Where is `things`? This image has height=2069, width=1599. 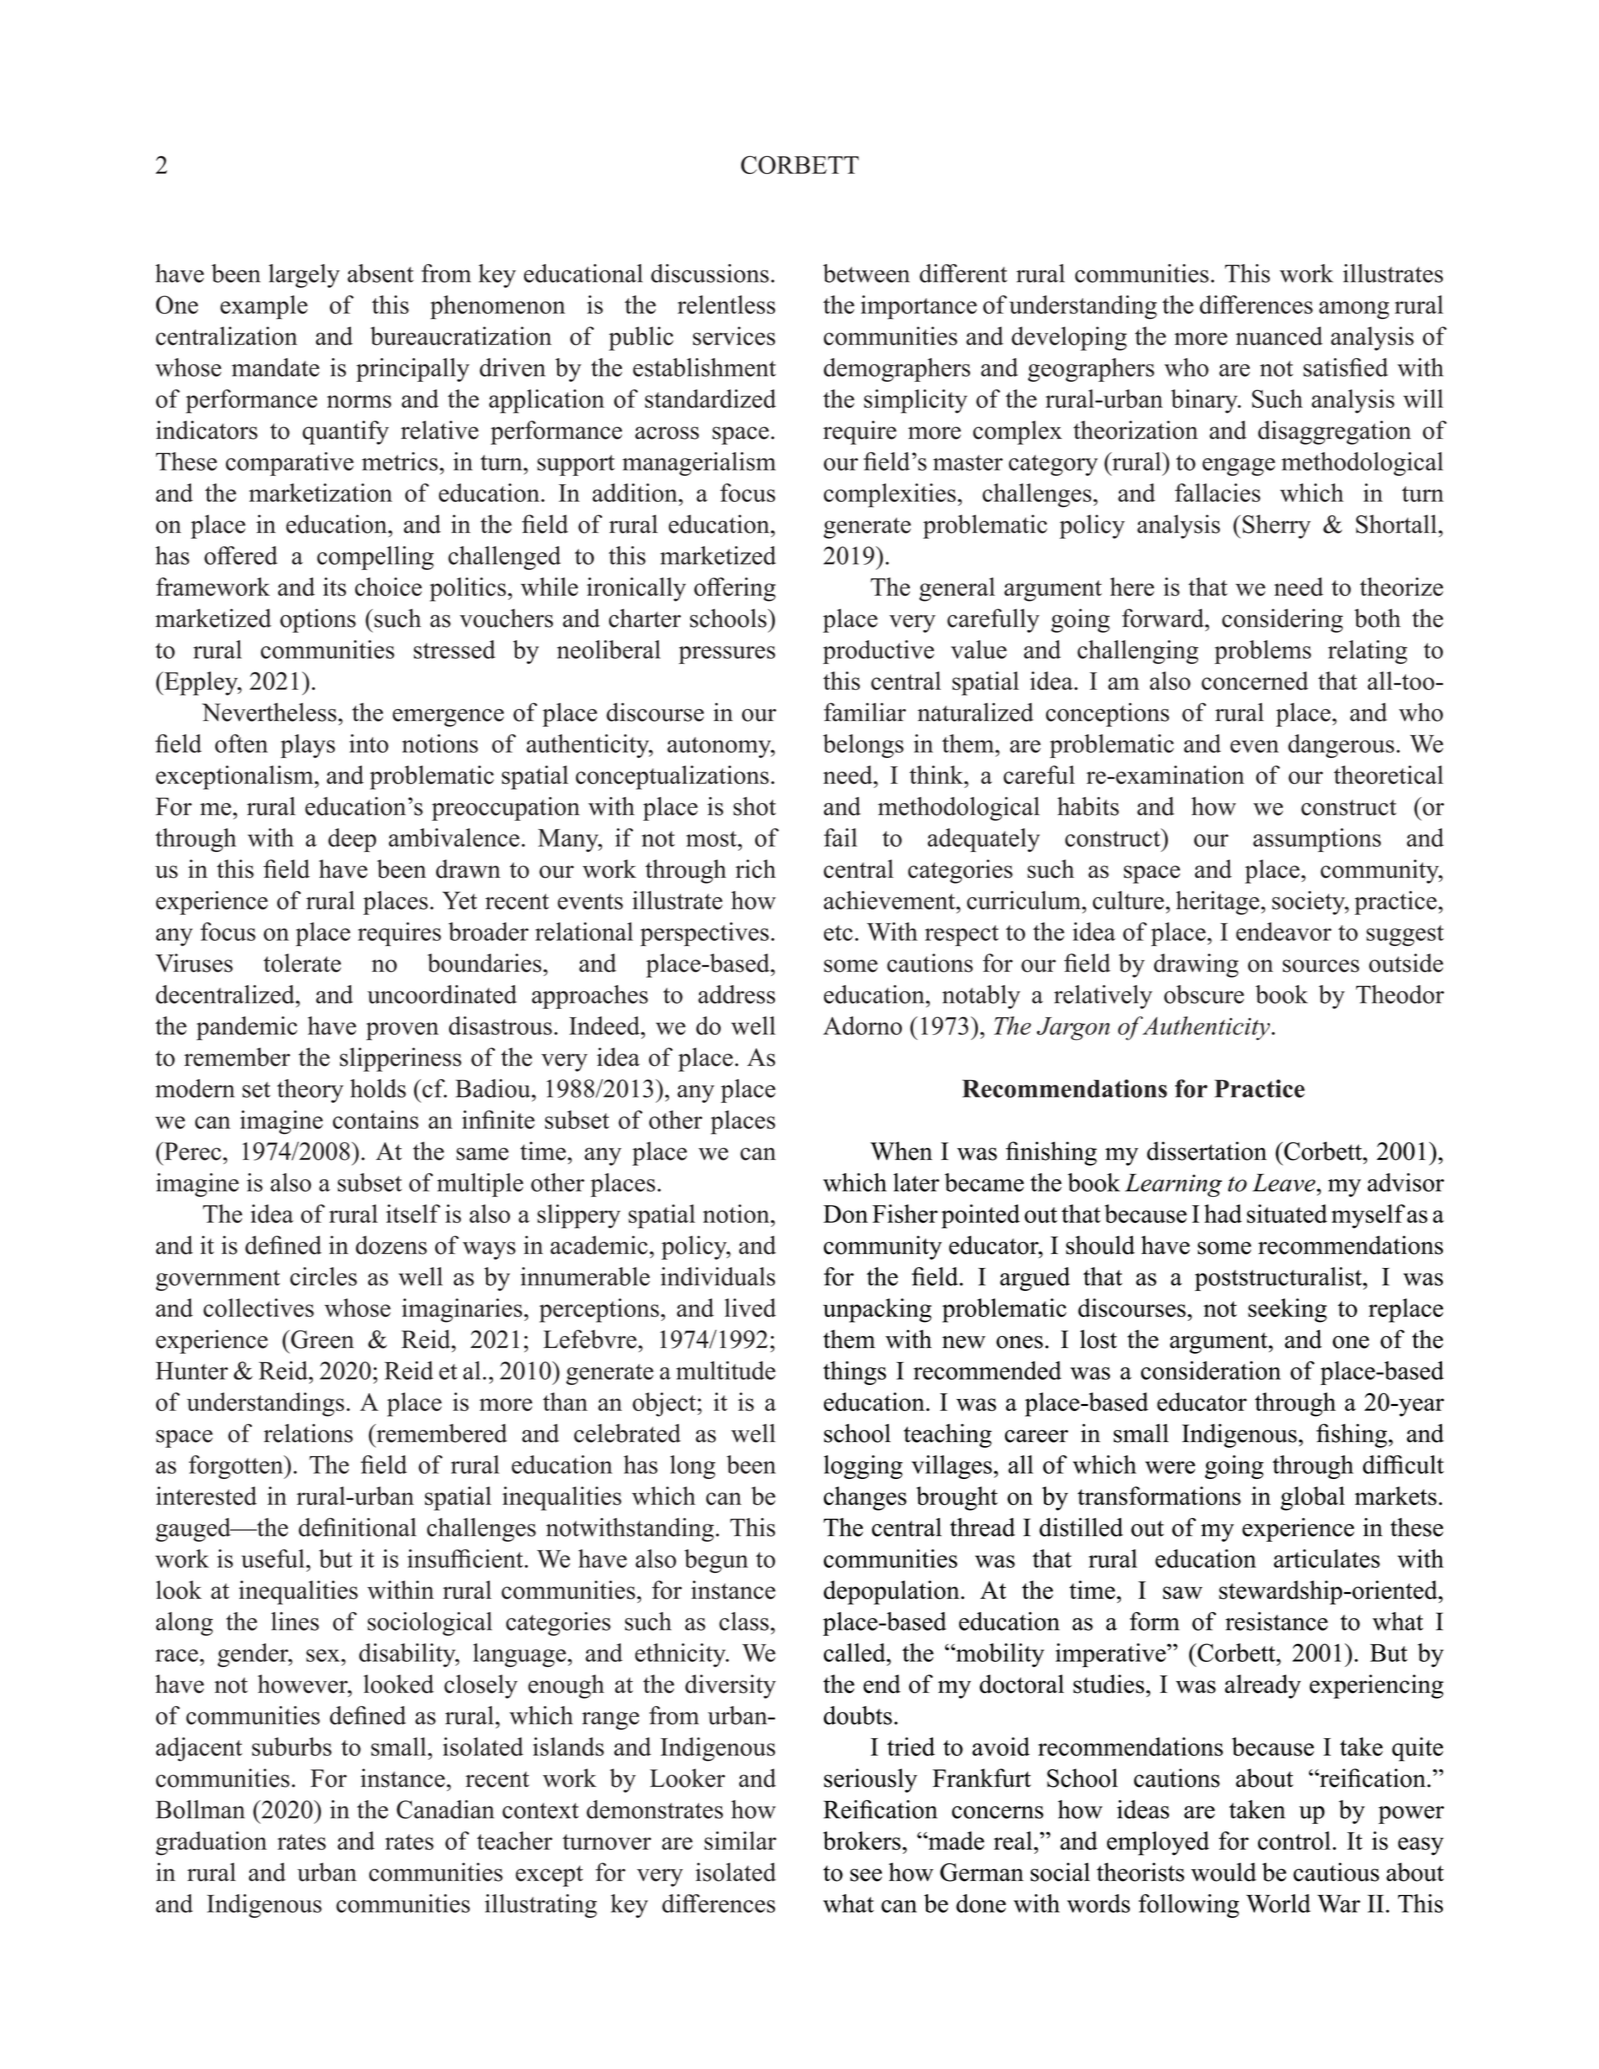 things is located at coordinates (854, 1373).
